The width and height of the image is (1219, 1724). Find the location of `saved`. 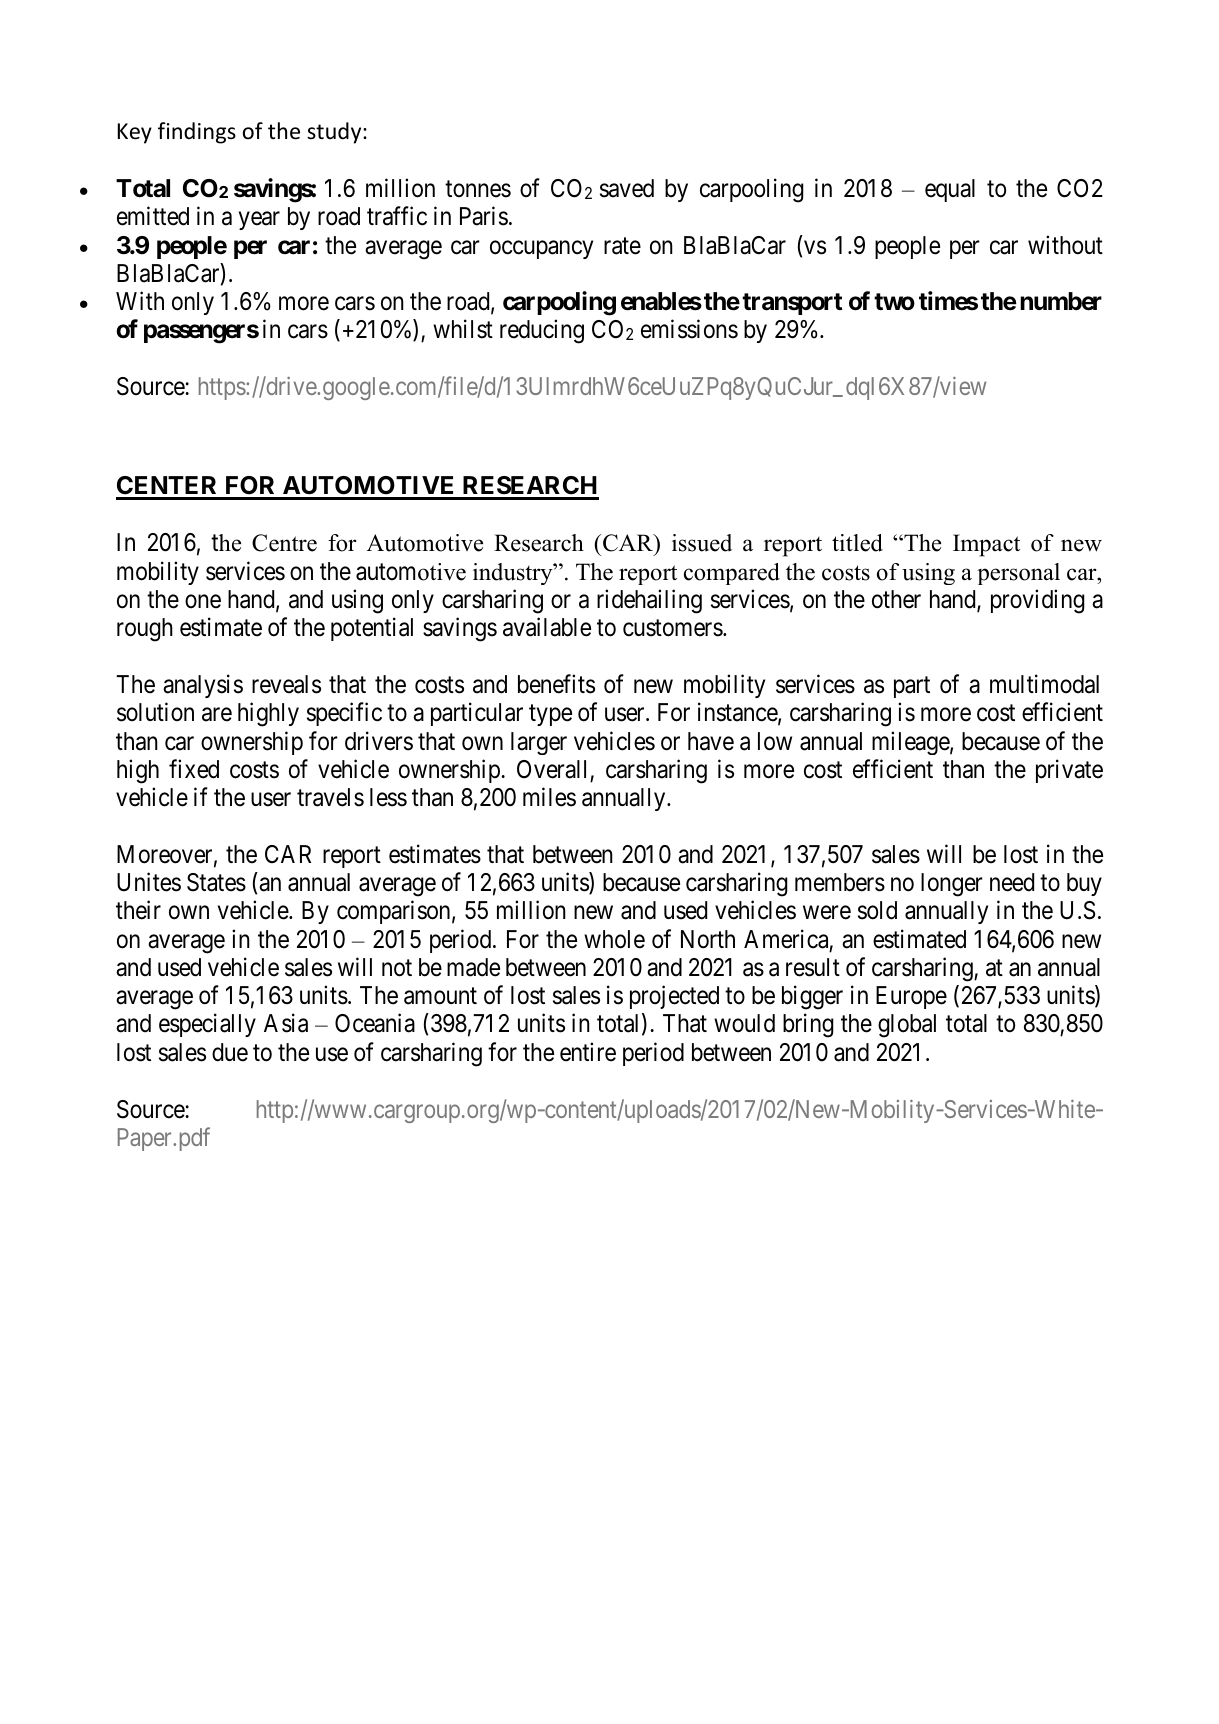

saved is located at coordinates (627, 188).
